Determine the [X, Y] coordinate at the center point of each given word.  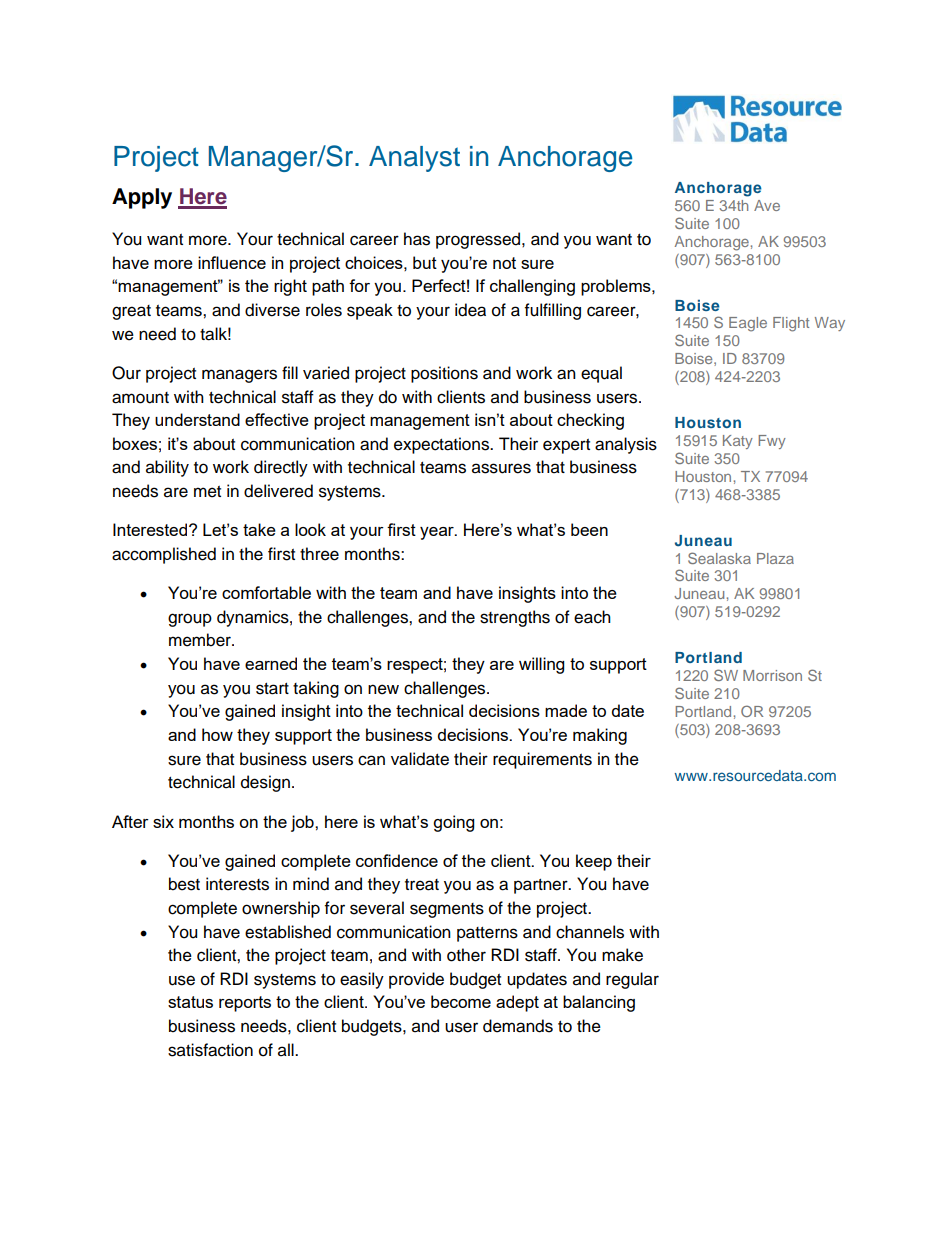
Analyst [414, 159]
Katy [738, 442]
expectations [442, 445]
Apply [142, 198]
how [217, 734]
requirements [542, 760]
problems [617, 287]
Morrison [772, 675]
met [207, 492]
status [190, 1002]
